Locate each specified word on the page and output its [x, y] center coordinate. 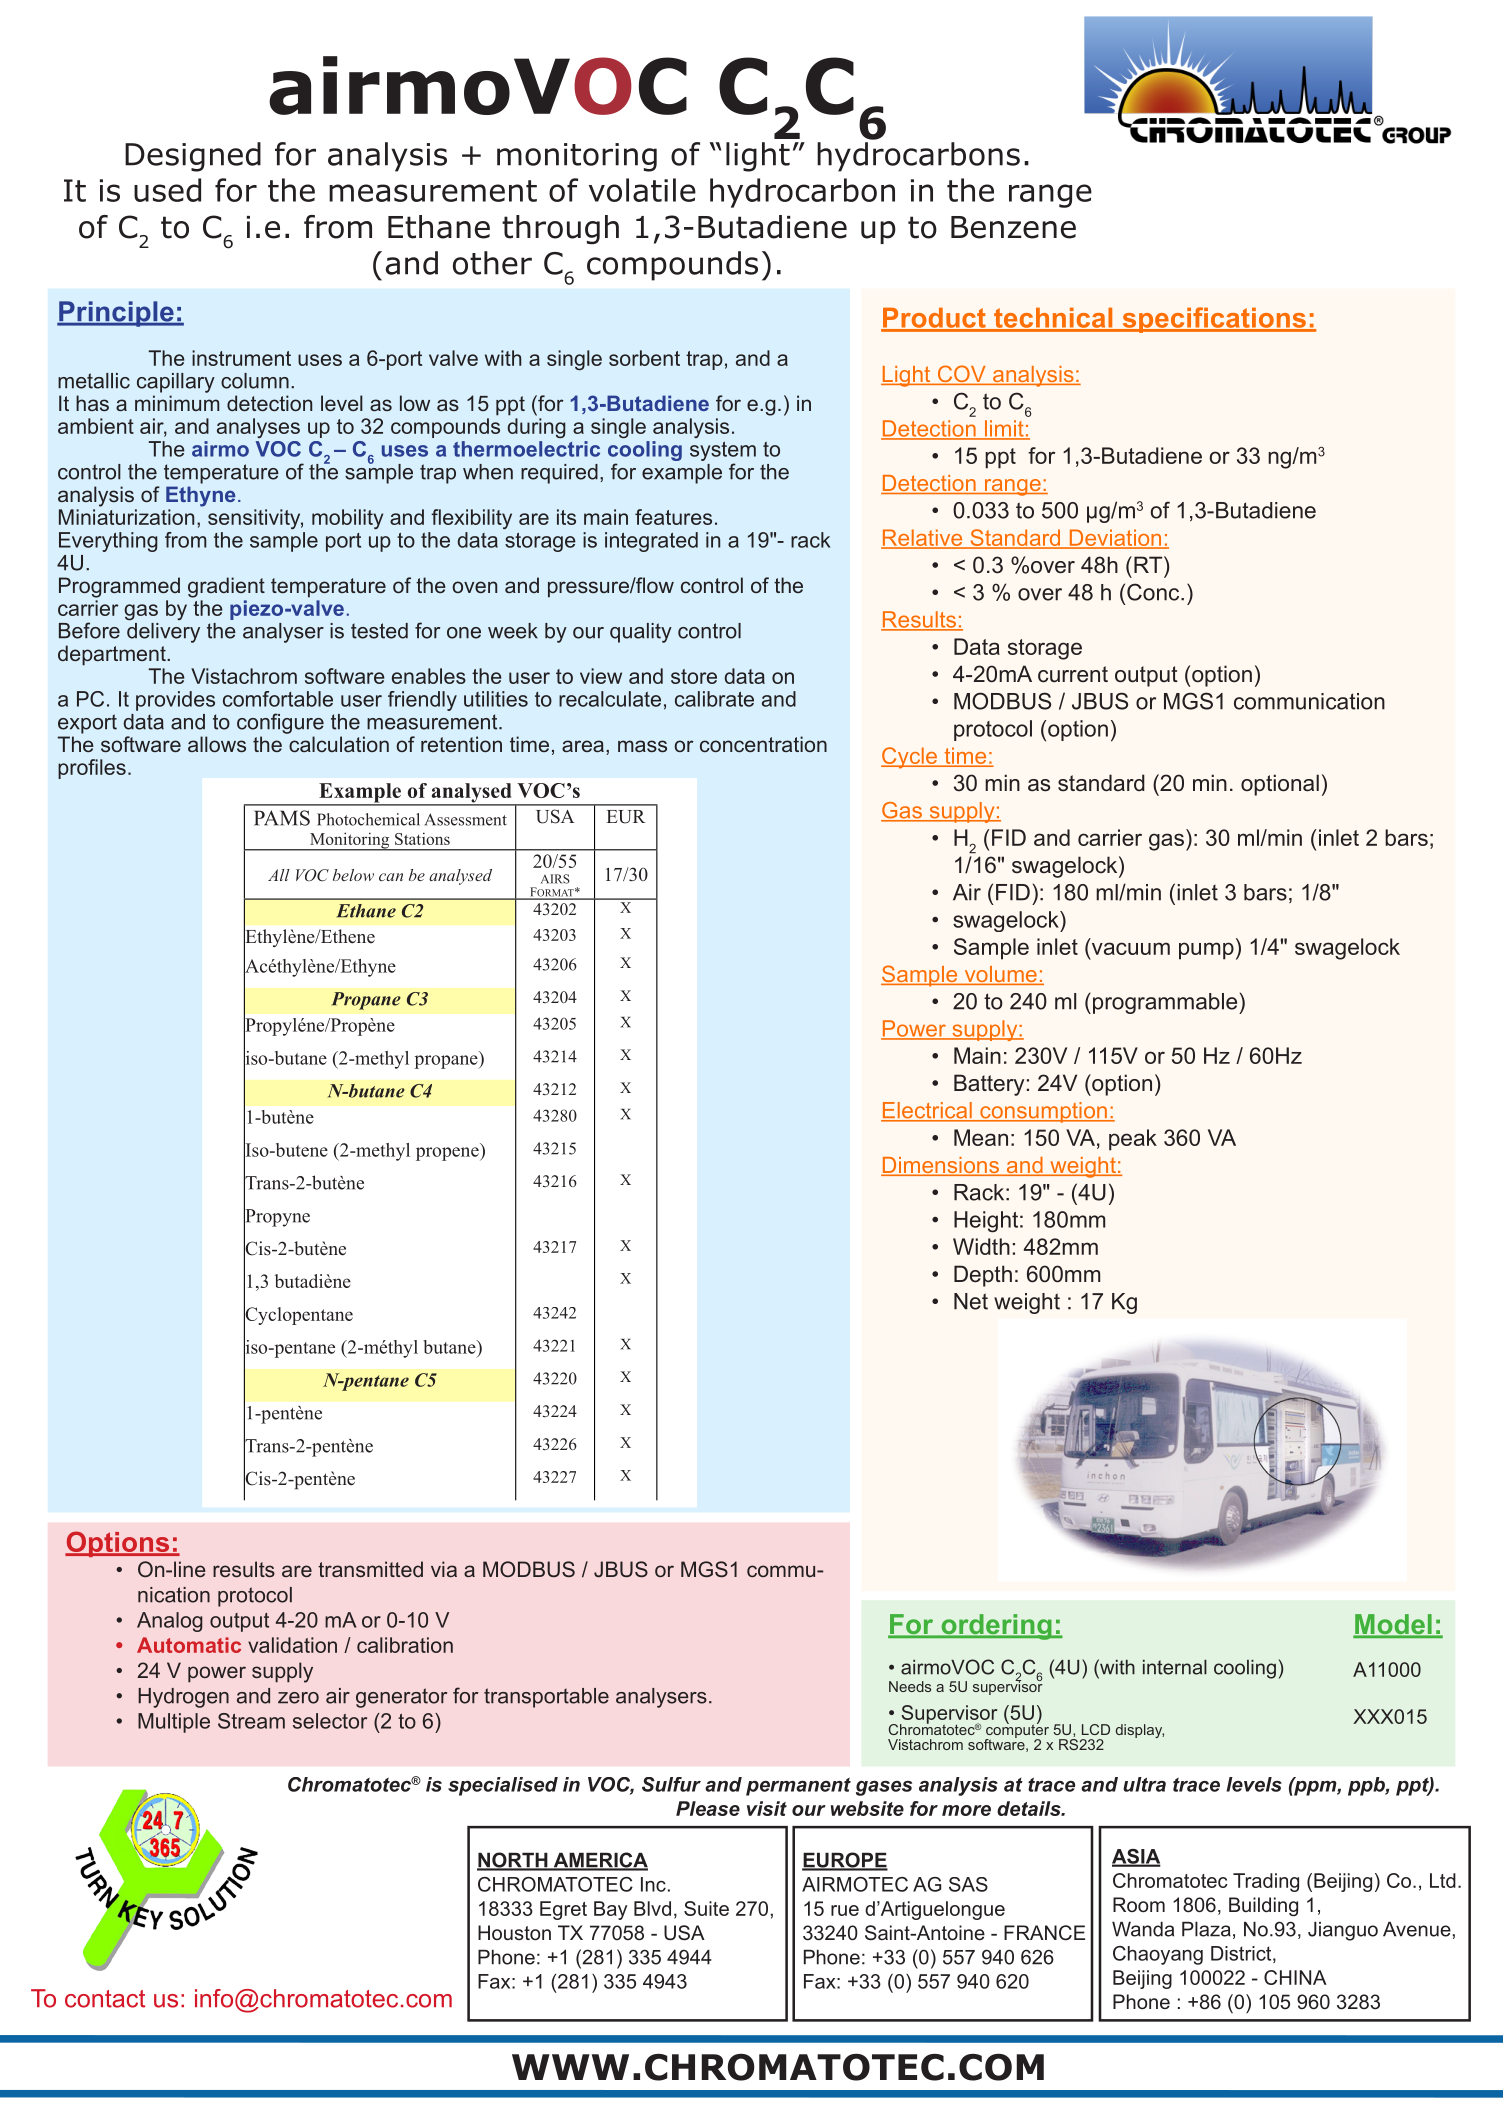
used [167, 190]
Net [971, 1301]
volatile [642, 190]
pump [1206, 951]
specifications [1214, 320]
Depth [983, 1276]
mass [642, 746]
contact [105, 1999]
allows [217, 744]
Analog [170, 1622]
